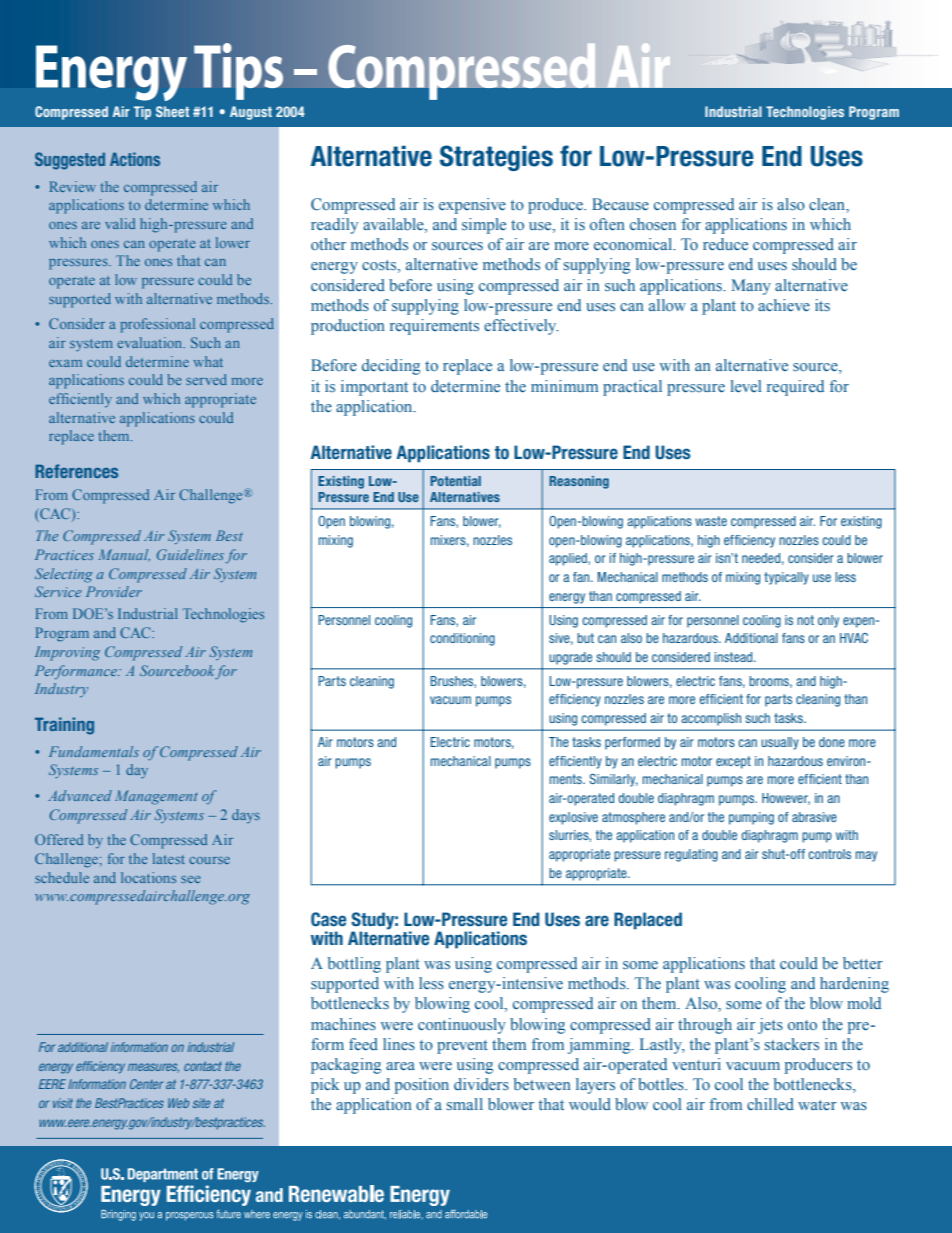 Image resolution: width=952 pixels, height=1233 pixels. Describe the element at coordinates (620, 204) in the page. I see `Because` at that location.
